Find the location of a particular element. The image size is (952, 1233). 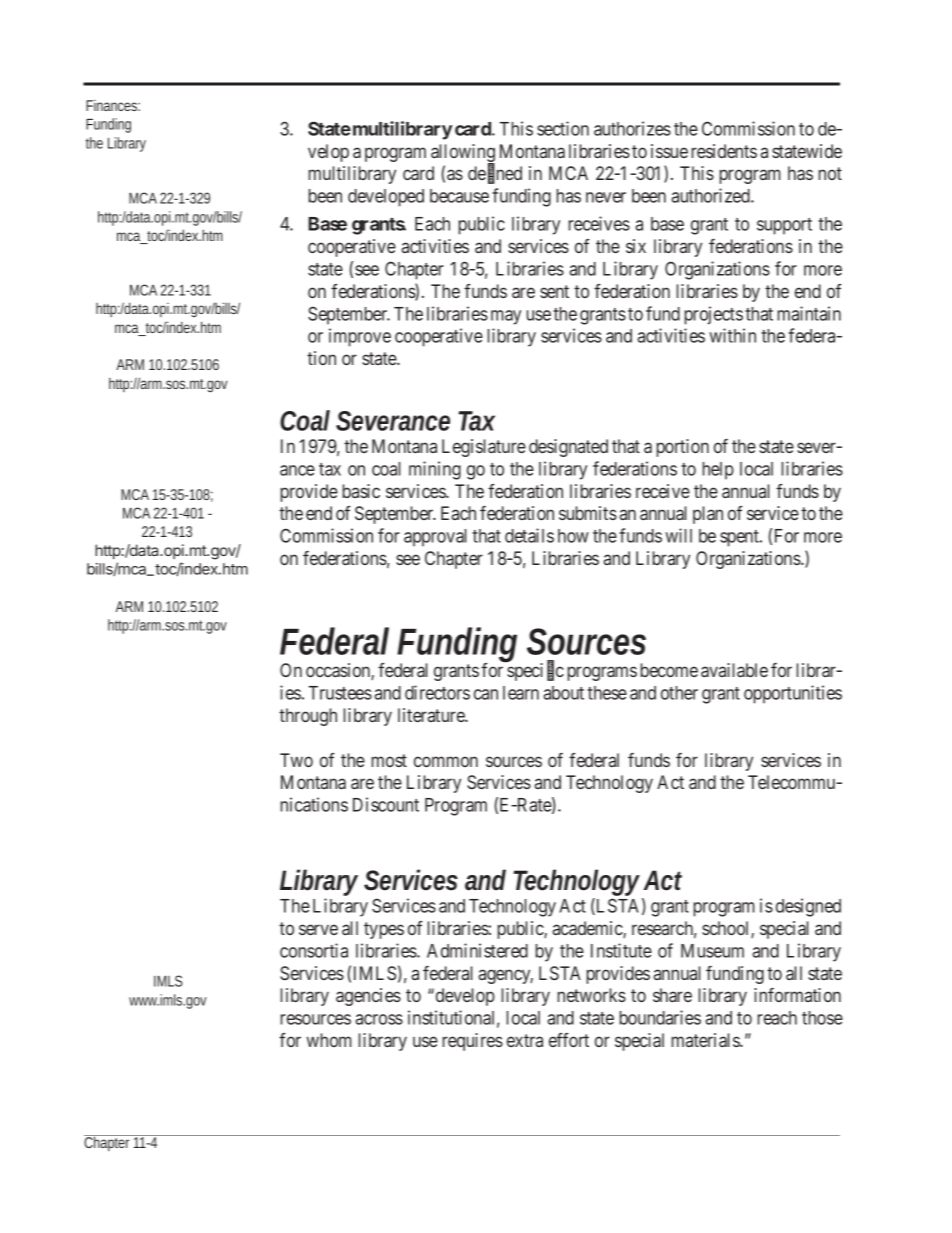

most is located at coordinates (389, 760).
